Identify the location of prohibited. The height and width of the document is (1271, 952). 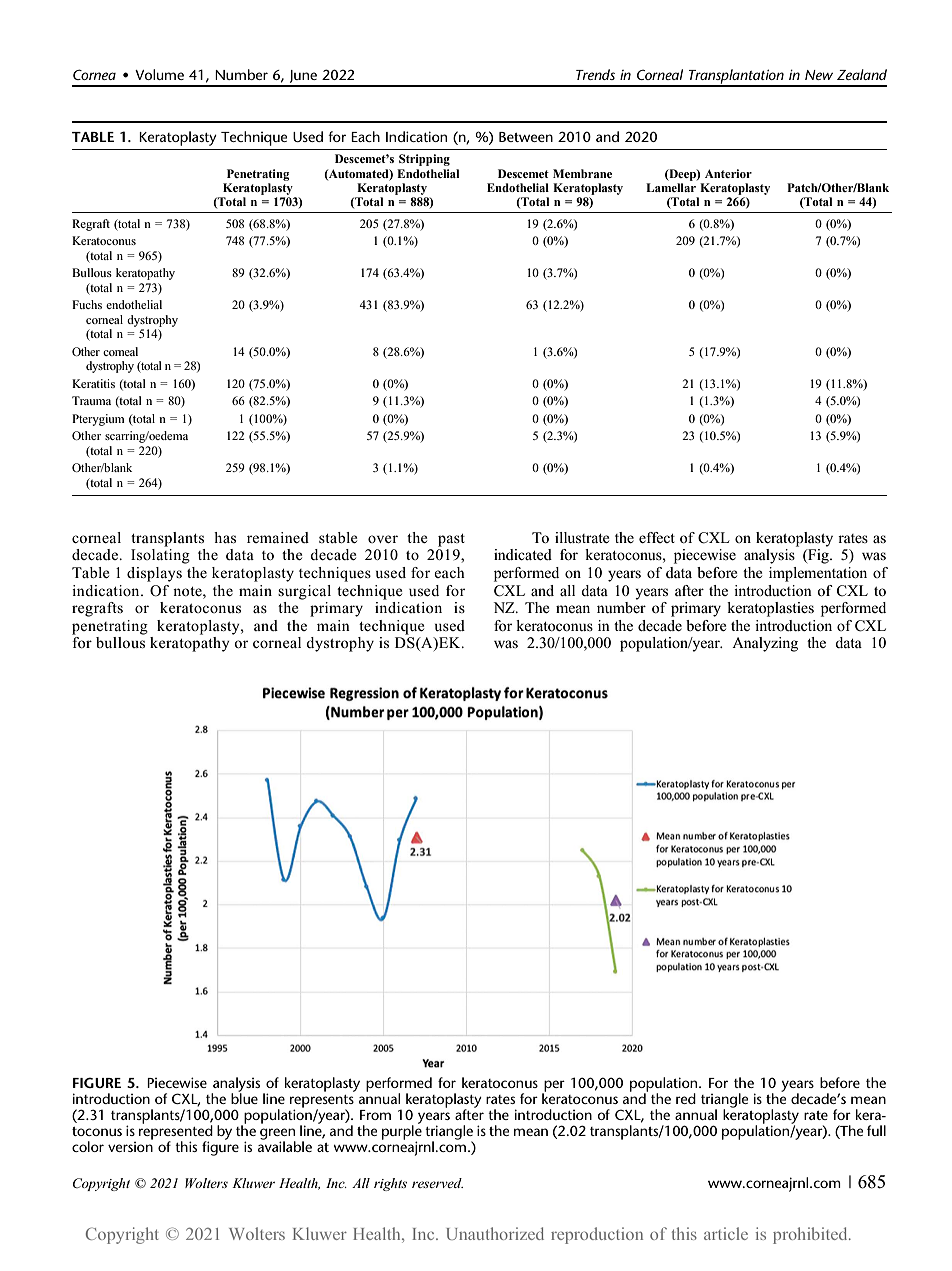
(811, 1235).
